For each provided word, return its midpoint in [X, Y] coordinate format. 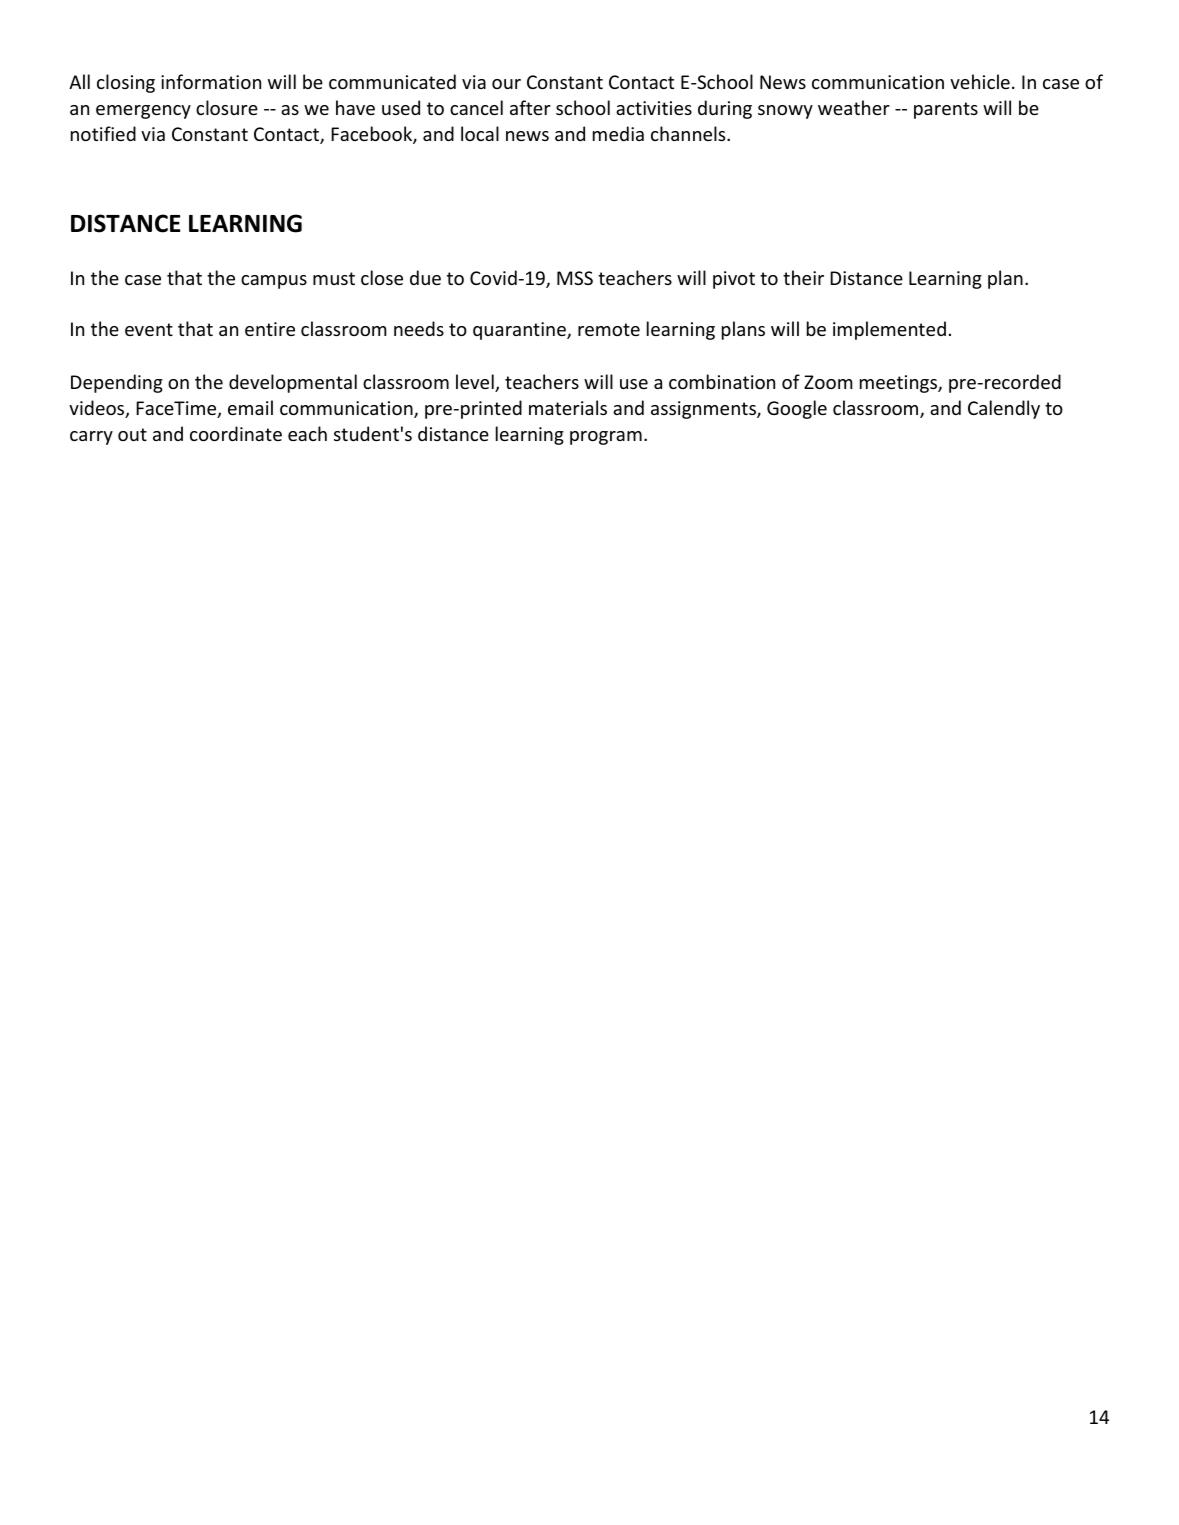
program [606, 438]
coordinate [236, 433]
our [506, 84]
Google [797, 409]
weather [854, 107]
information [211, 81]
